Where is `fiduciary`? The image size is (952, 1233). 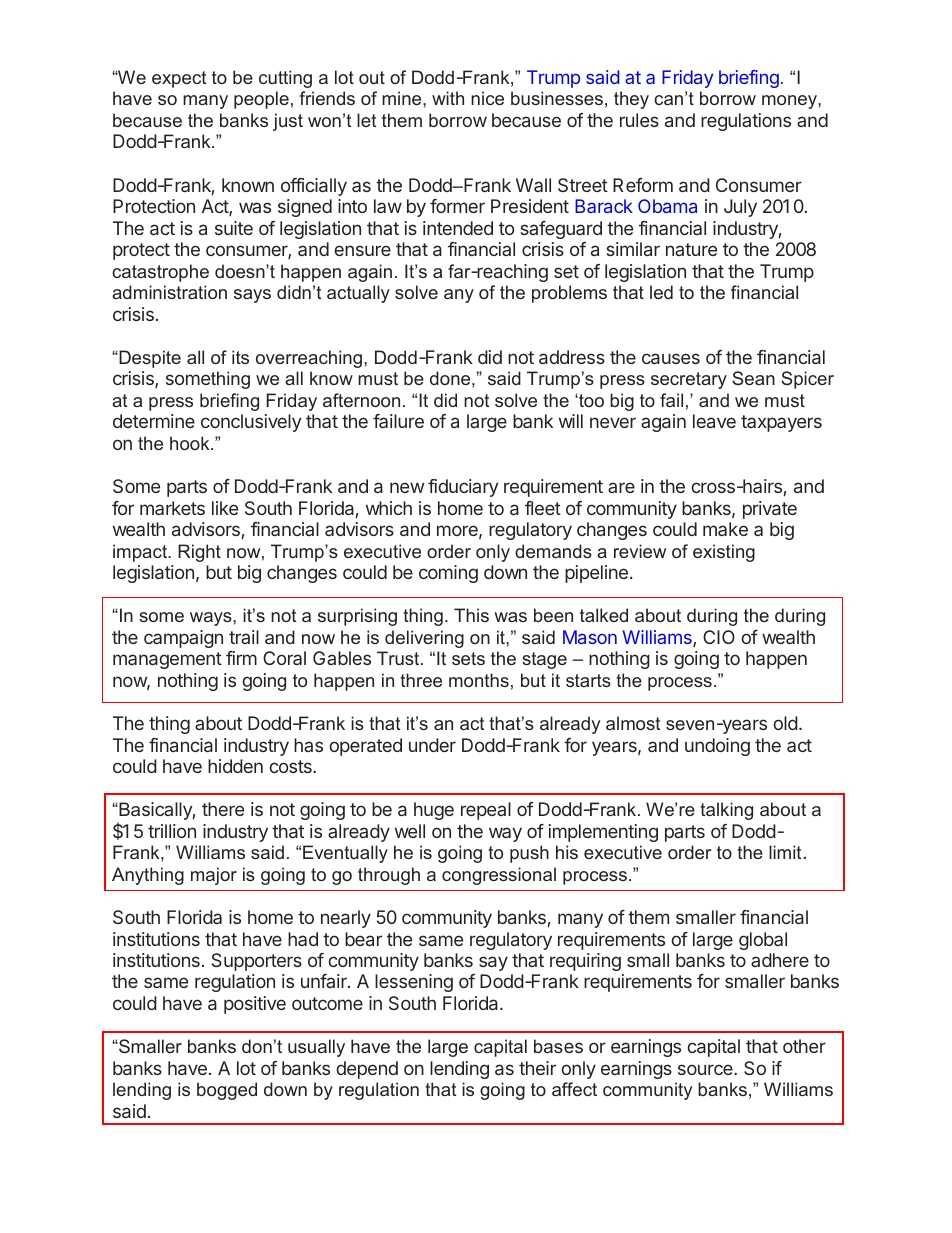 fiduciary is located at coordinates (463, 488).
